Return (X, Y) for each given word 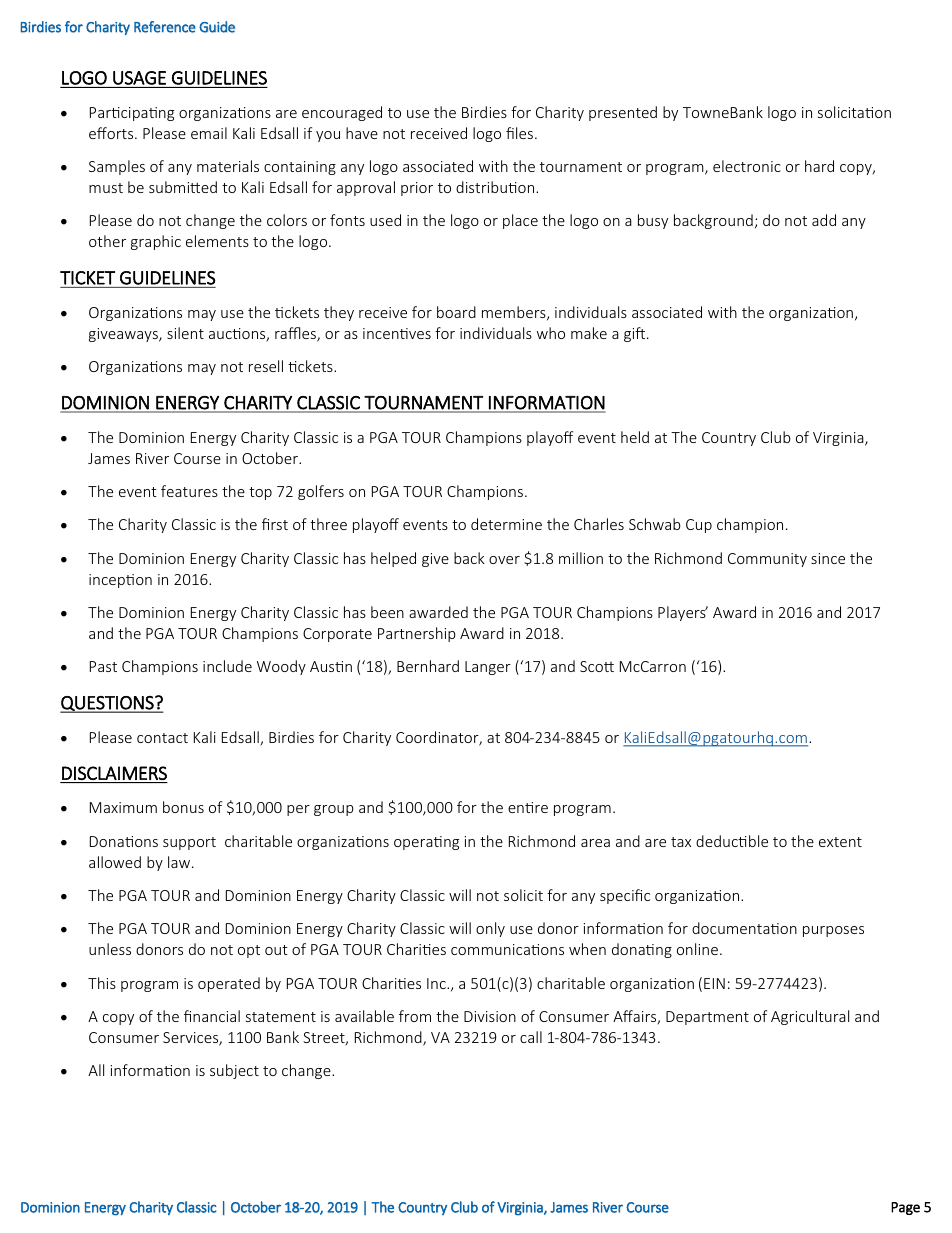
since (828, 558)
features (189, 491)
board (456, 312)
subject (234, 1071)
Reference (165, 27)
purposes (833, 931)
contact (162, 738)
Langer (488, 668)
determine (506, 524)
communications (507, 949)
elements (217, 241)
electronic (747, 166)
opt (249, 951)
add (824, 220)
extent (840, 842)
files (519, 133)
